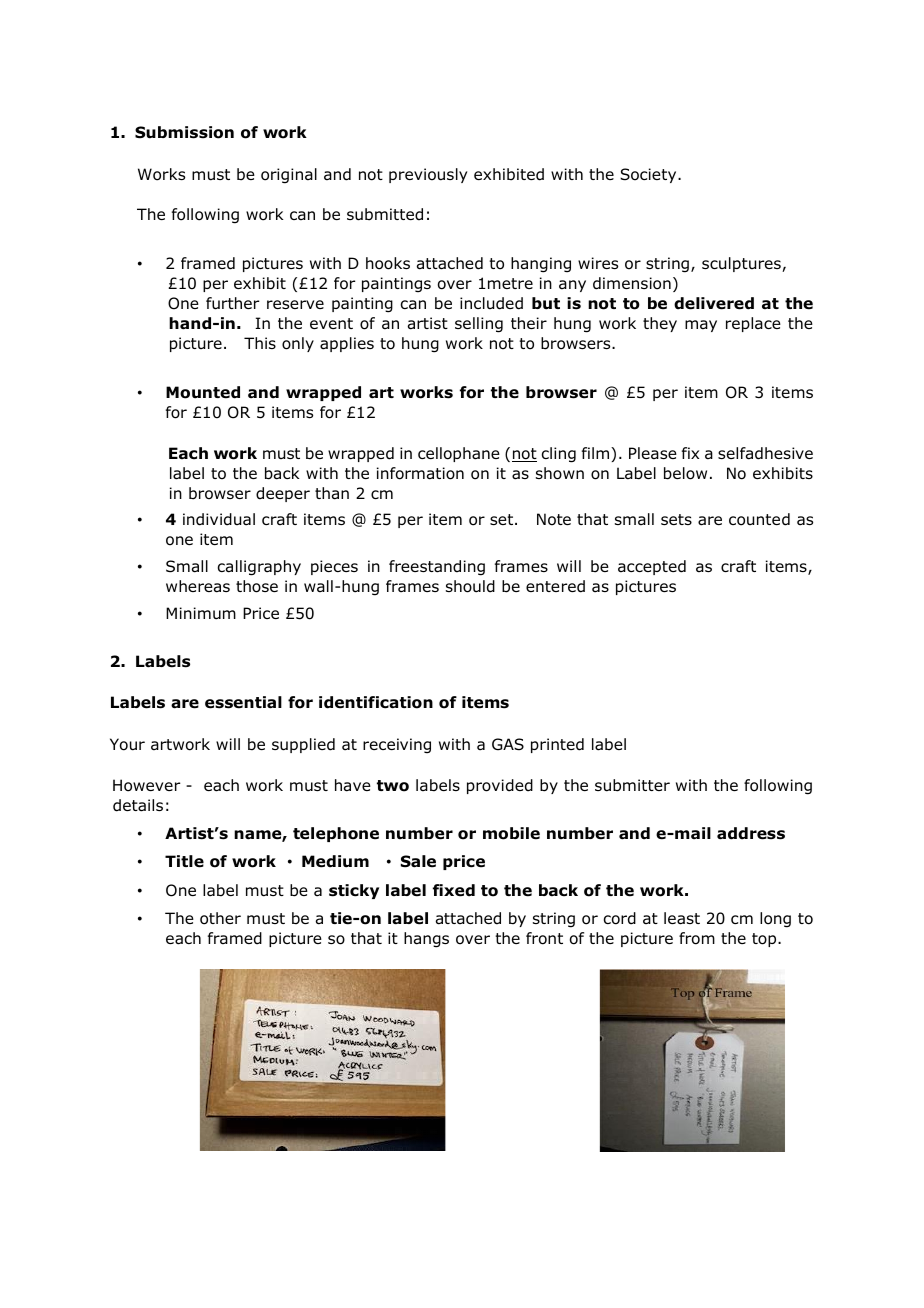  I want to click on accepted, so click(652, 567).
